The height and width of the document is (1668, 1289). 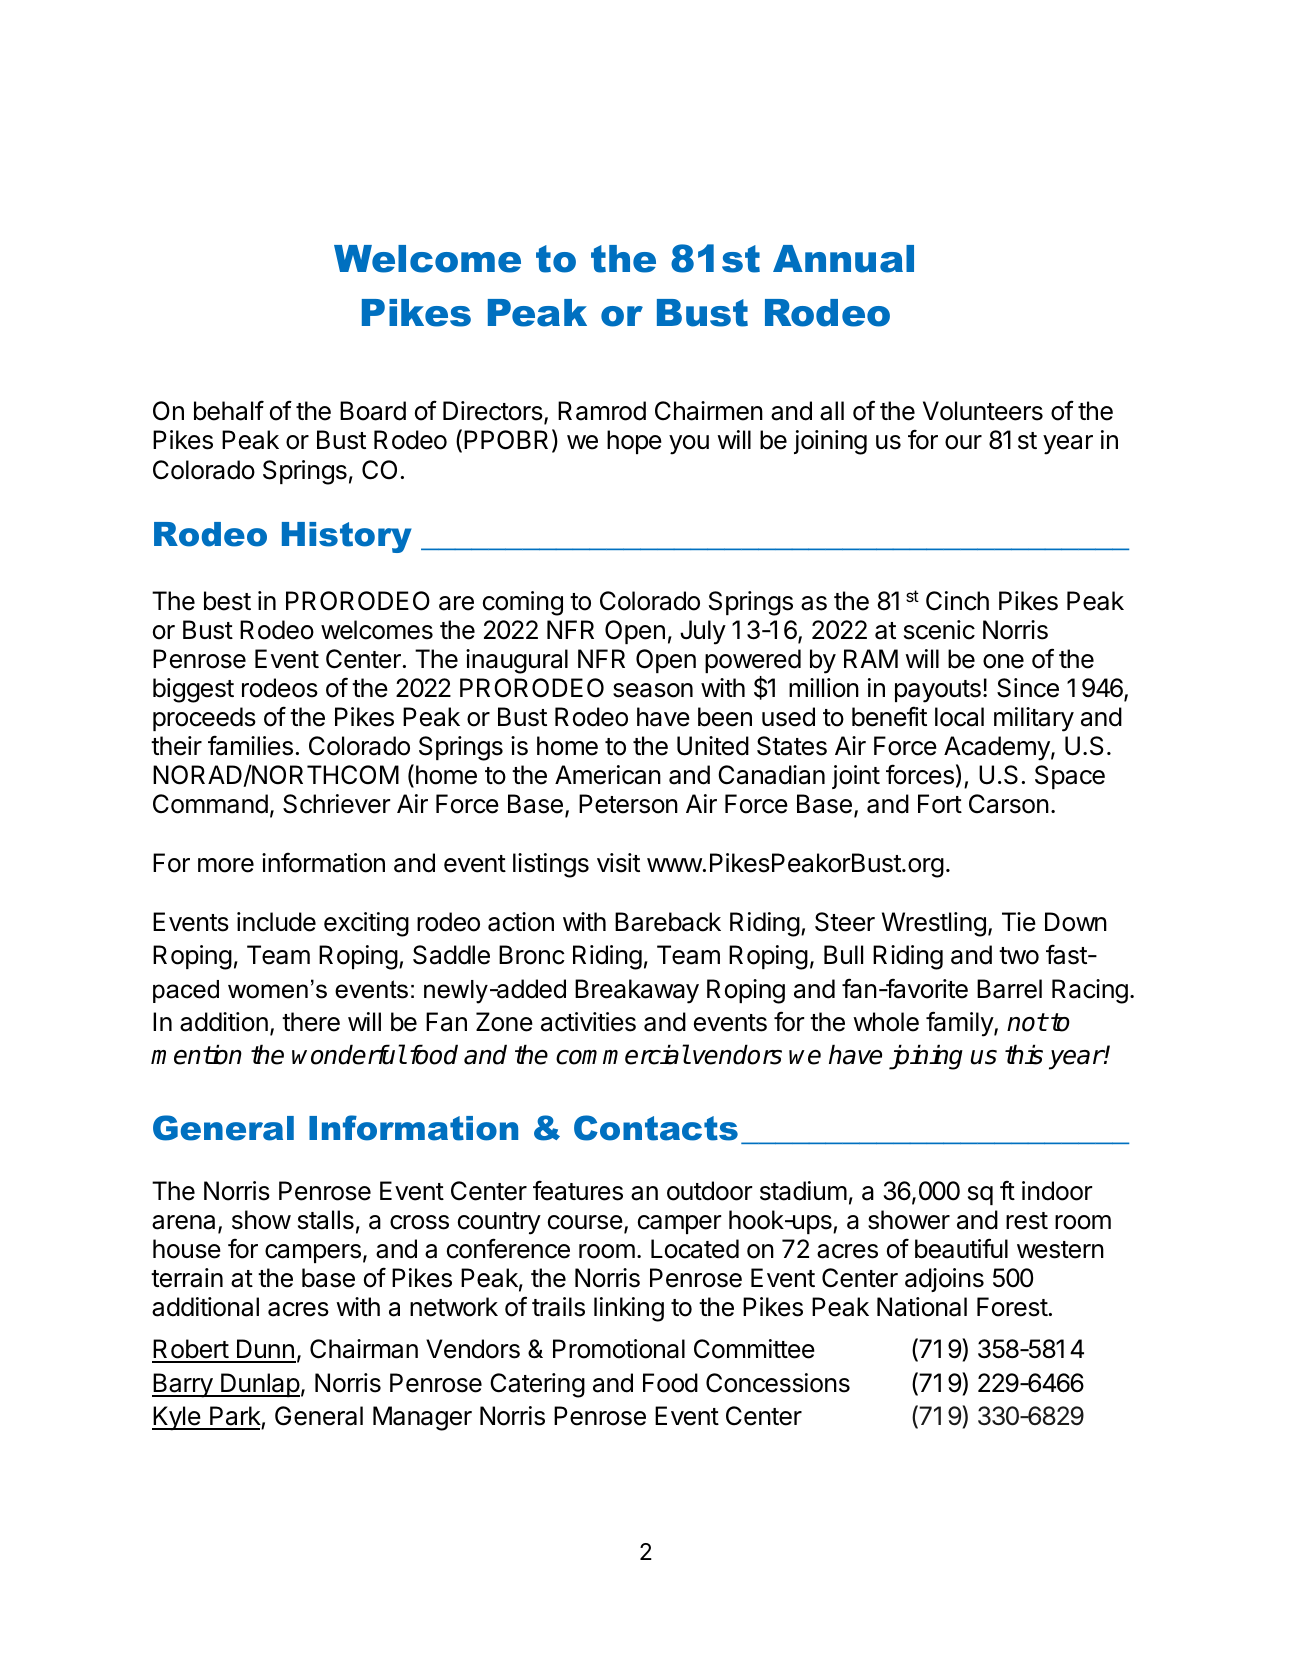 I want to click on season, so click(x=653, y=690).
